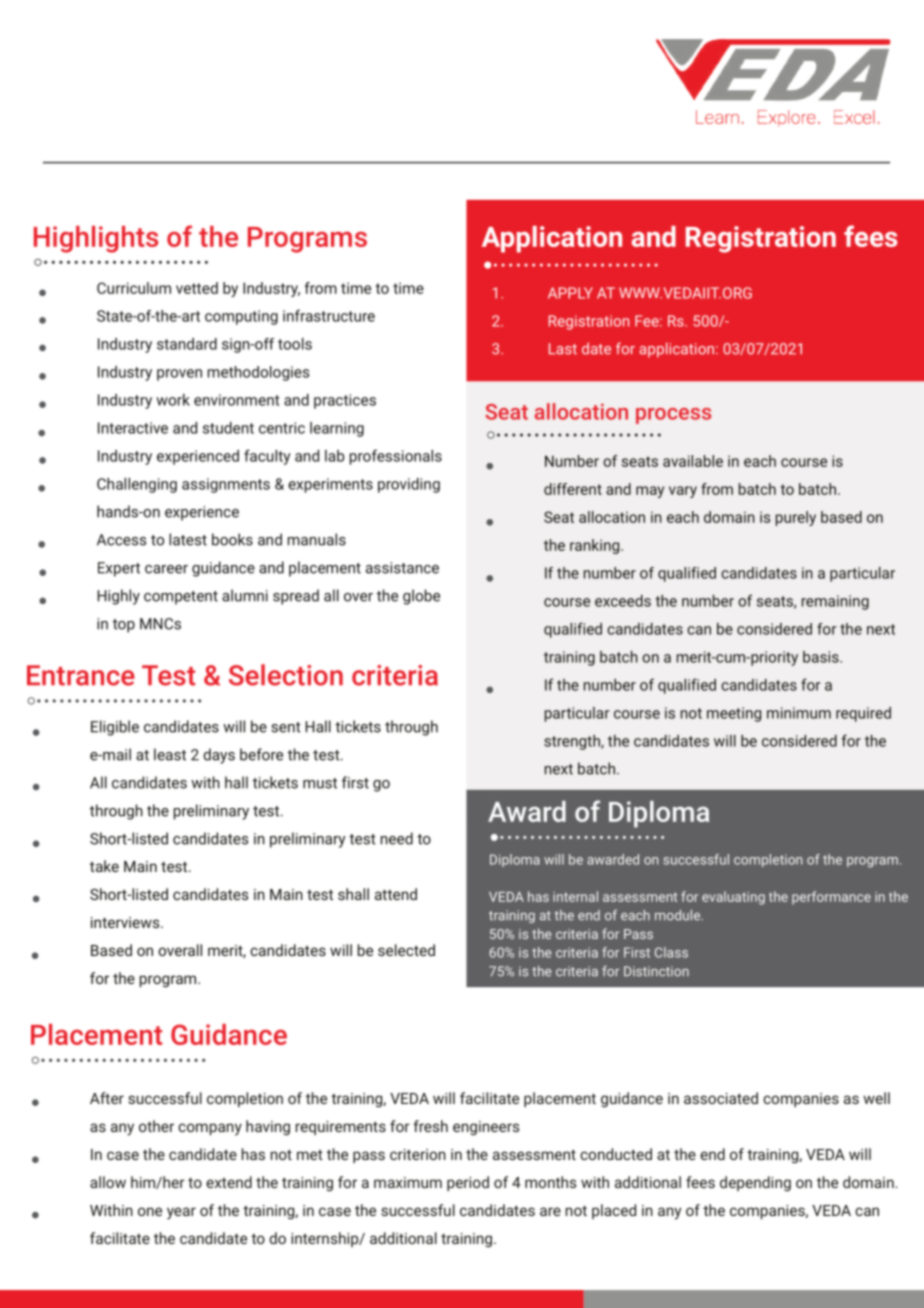 The width and height of the page is (924, 1308). Describe the element at coordinates (468, 1183) in the page. I see `period` at that location.
